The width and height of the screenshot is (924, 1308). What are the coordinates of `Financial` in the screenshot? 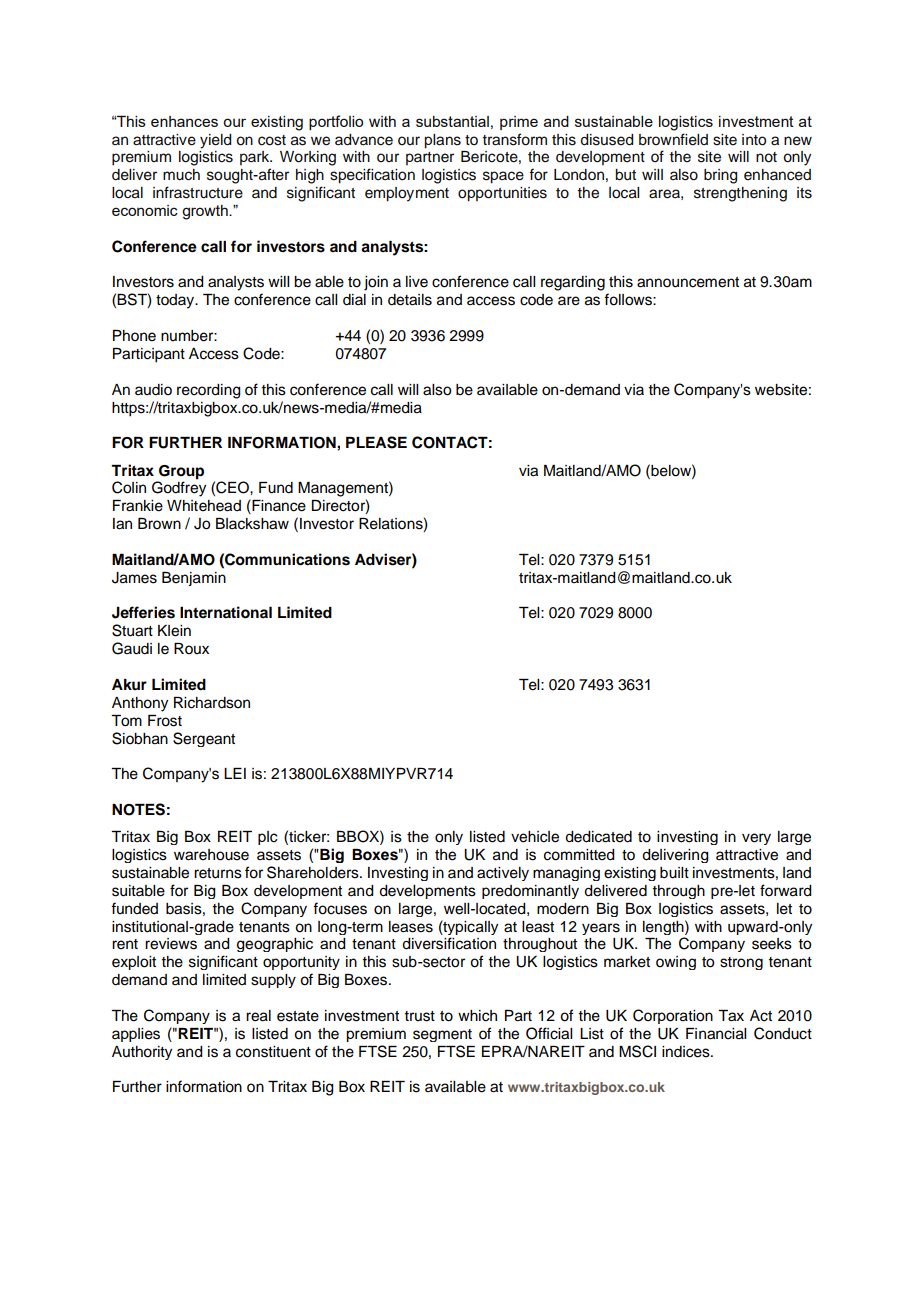 It's located at (716, 1034).
